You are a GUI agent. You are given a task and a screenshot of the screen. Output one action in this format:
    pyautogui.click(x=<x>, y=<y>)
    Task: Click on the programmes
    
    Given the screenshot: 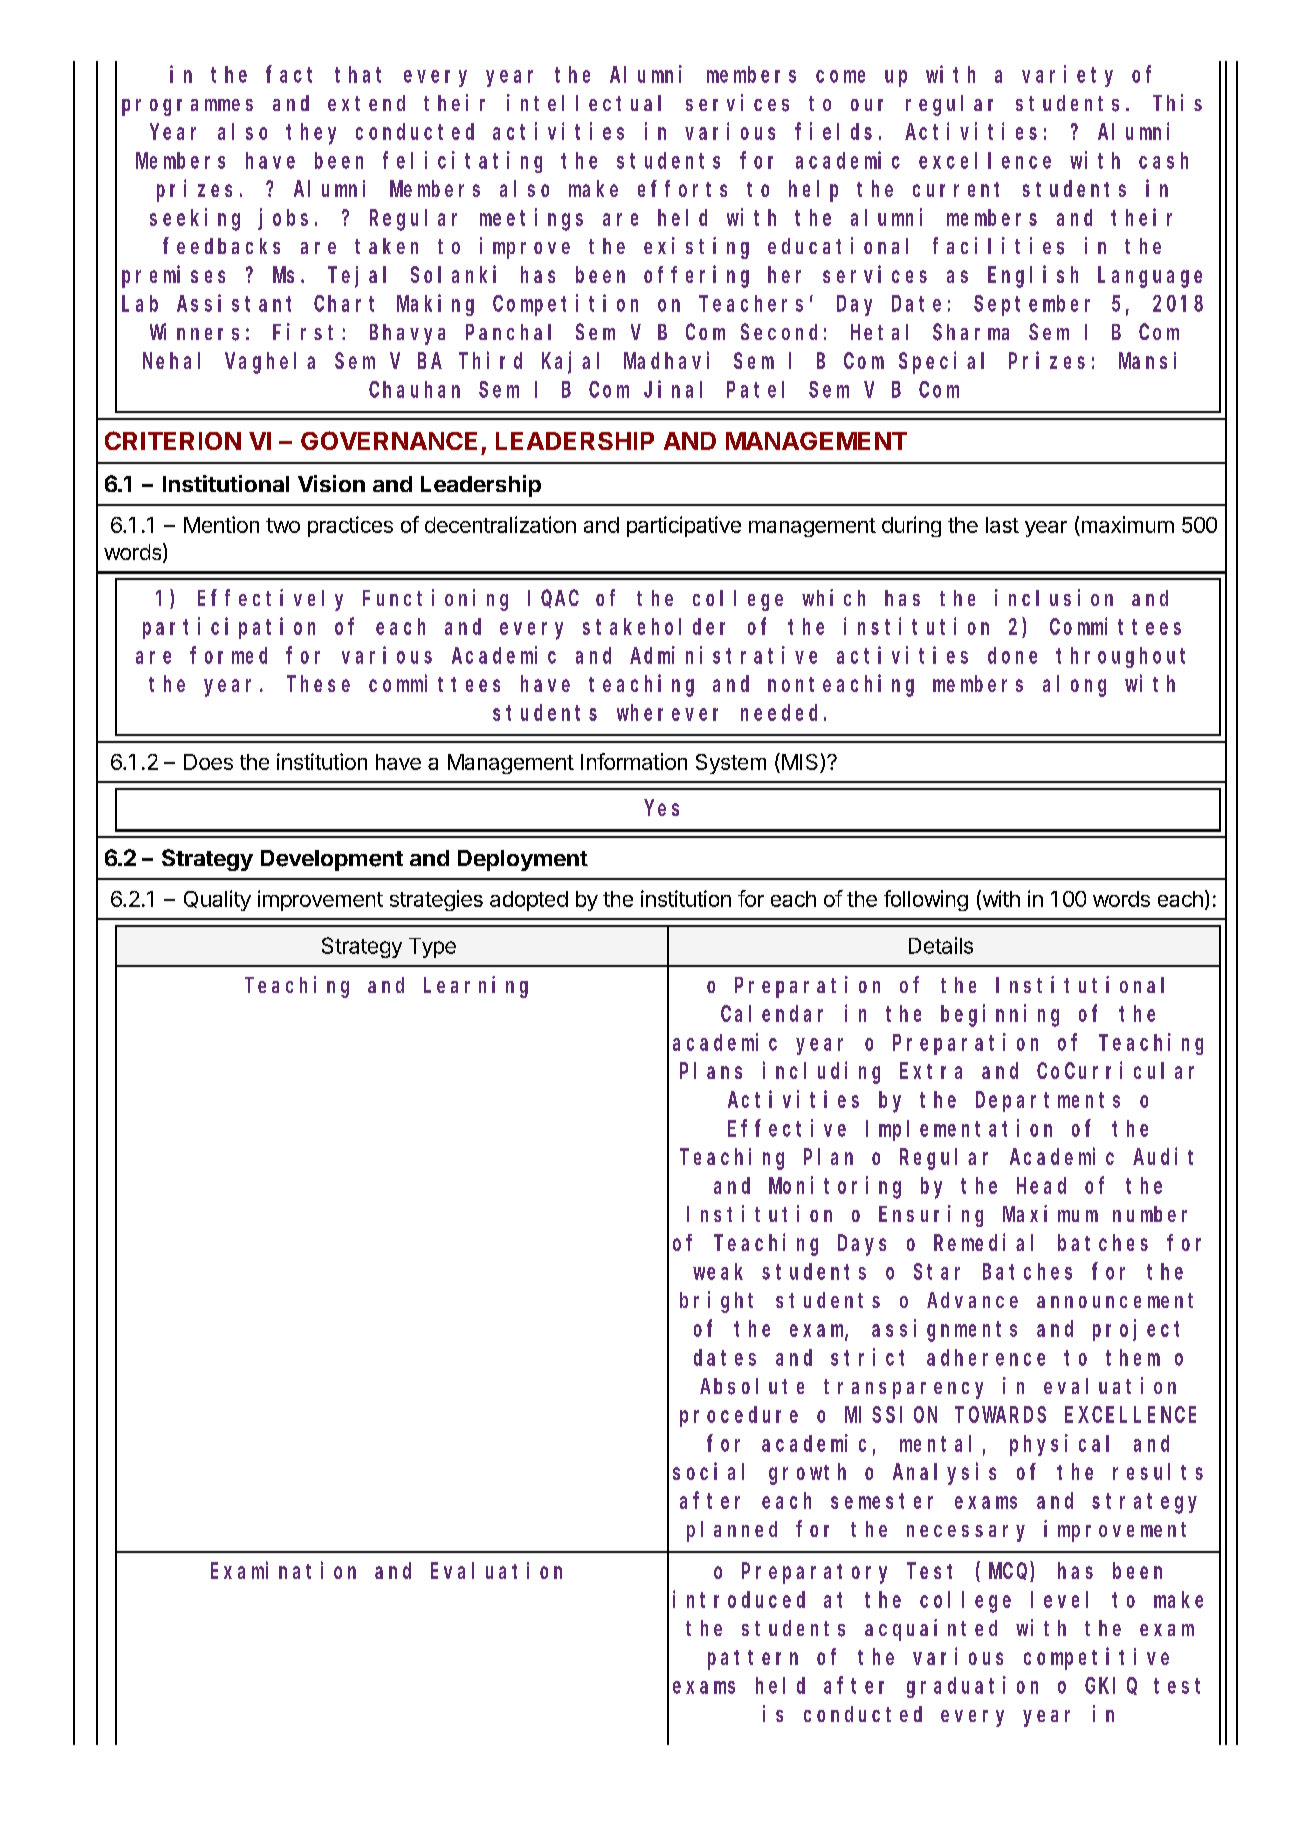 What is the action you would take?
    pyautogui.click(x=187, y=107)
